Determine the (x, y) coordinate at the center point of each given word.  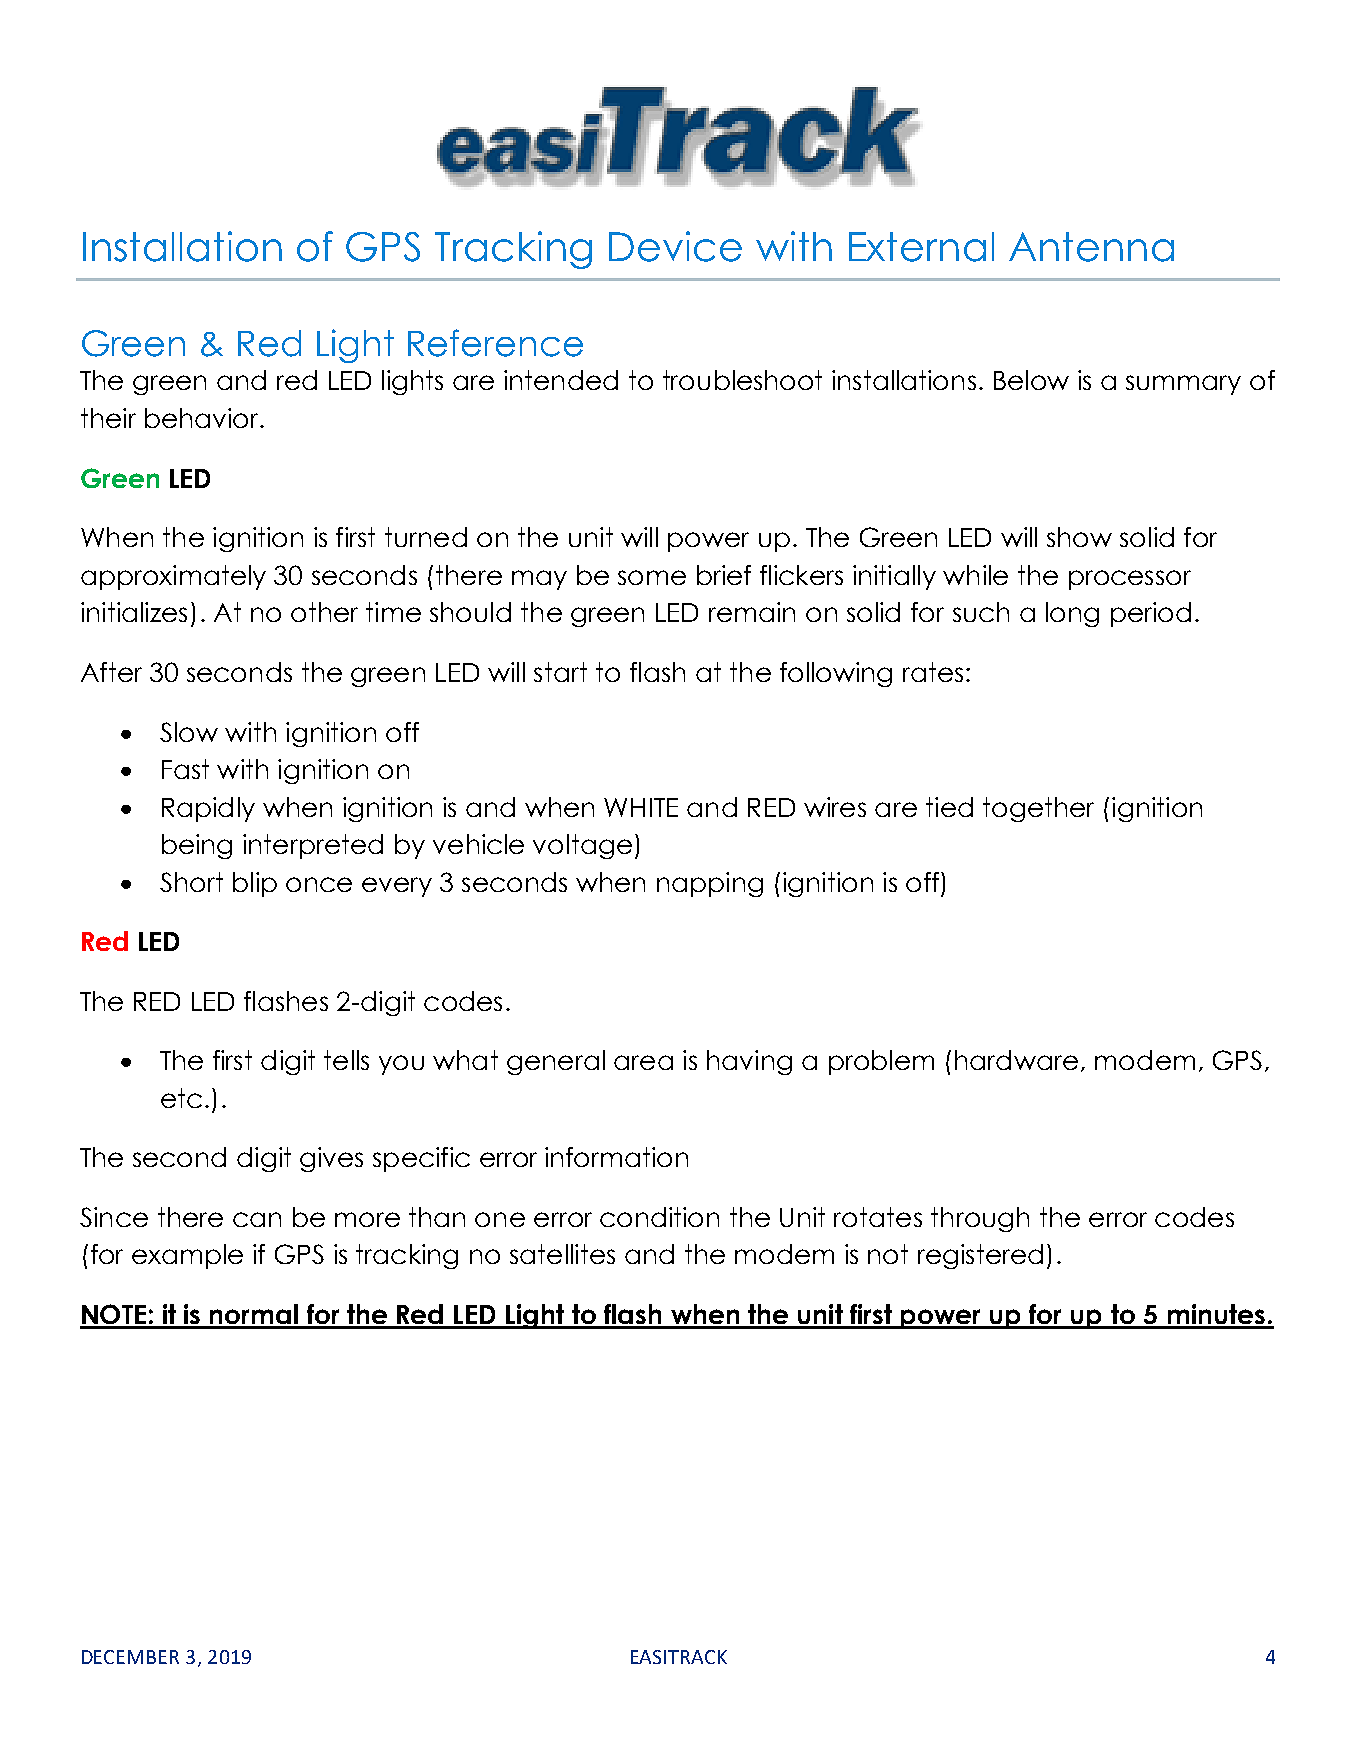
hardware (1016, 1060)
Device (675, 246)
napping (710, 884)
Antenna (1091, 247)
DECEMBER (130, 1657)
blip (255, 884)
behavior (203, 418)
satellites (562, 1254)
